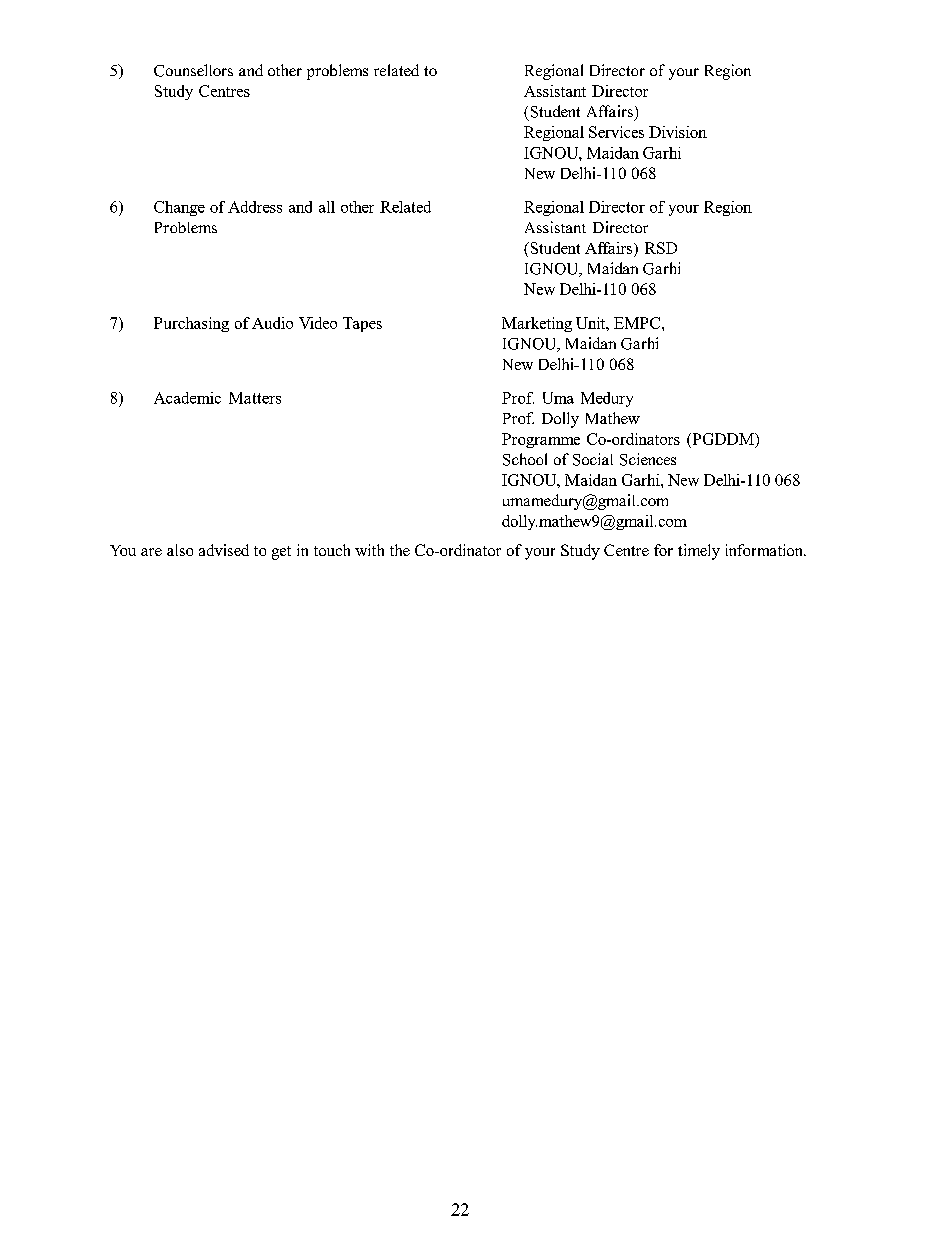  What do you see at coordinates (648, 459) in the screenshot?
I see `Sciences` at bounding box center [648, 459].
